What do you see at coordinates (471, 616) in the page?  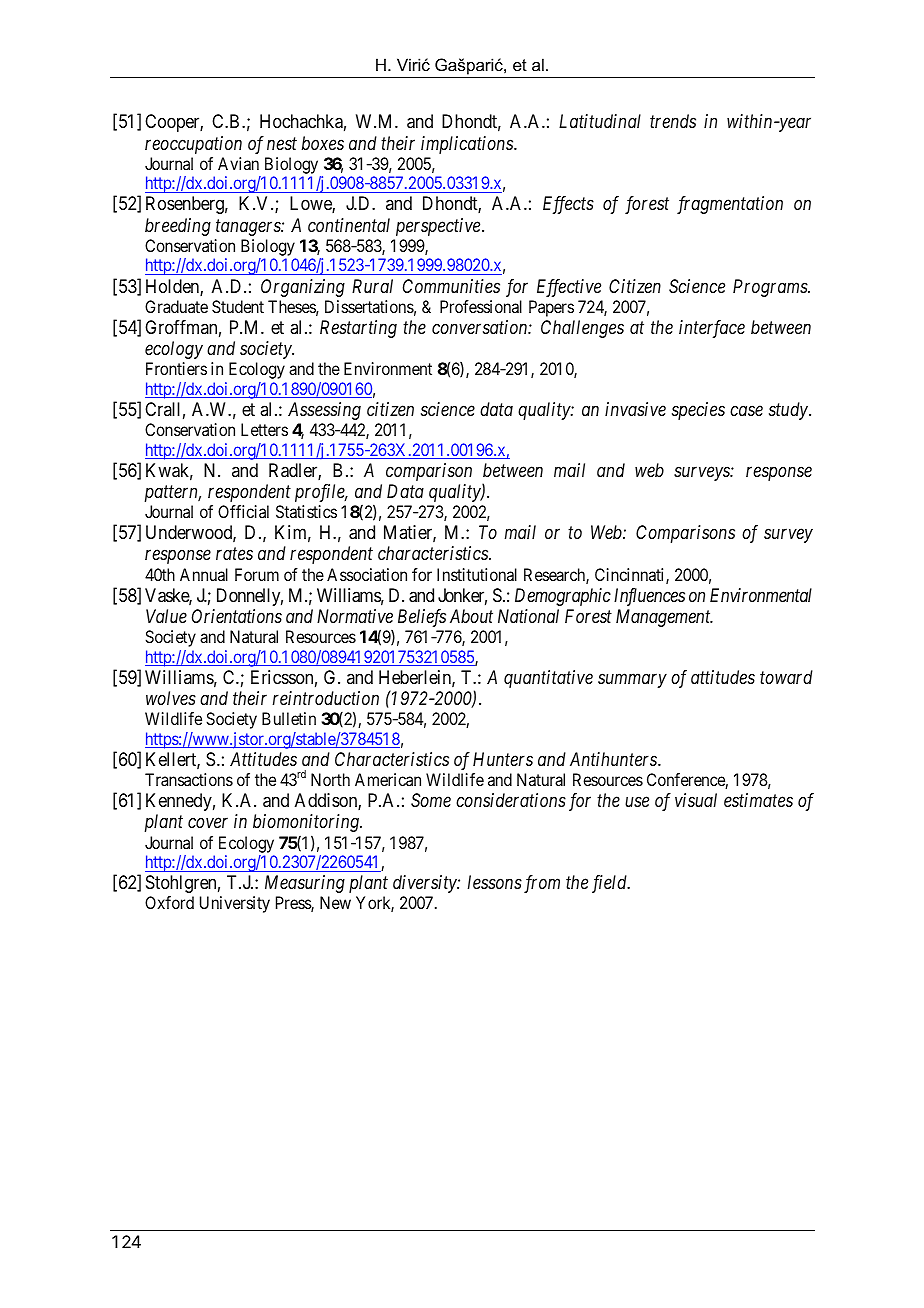 I see `About` at bounding box center [471, 616].
